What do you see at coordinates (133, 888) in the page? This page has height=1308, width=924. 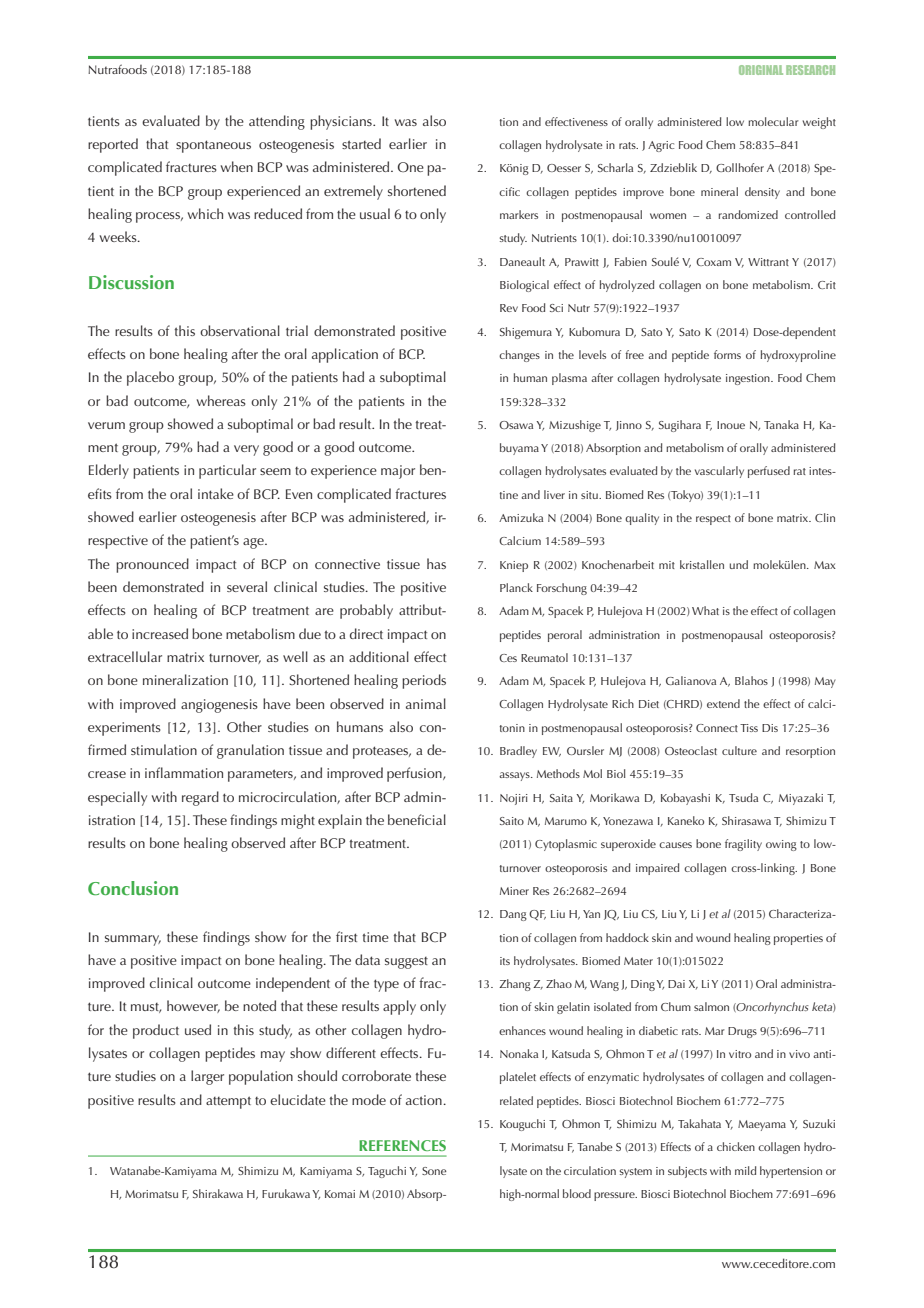 I see `Conclusion` at bounding box center [133, 888].
